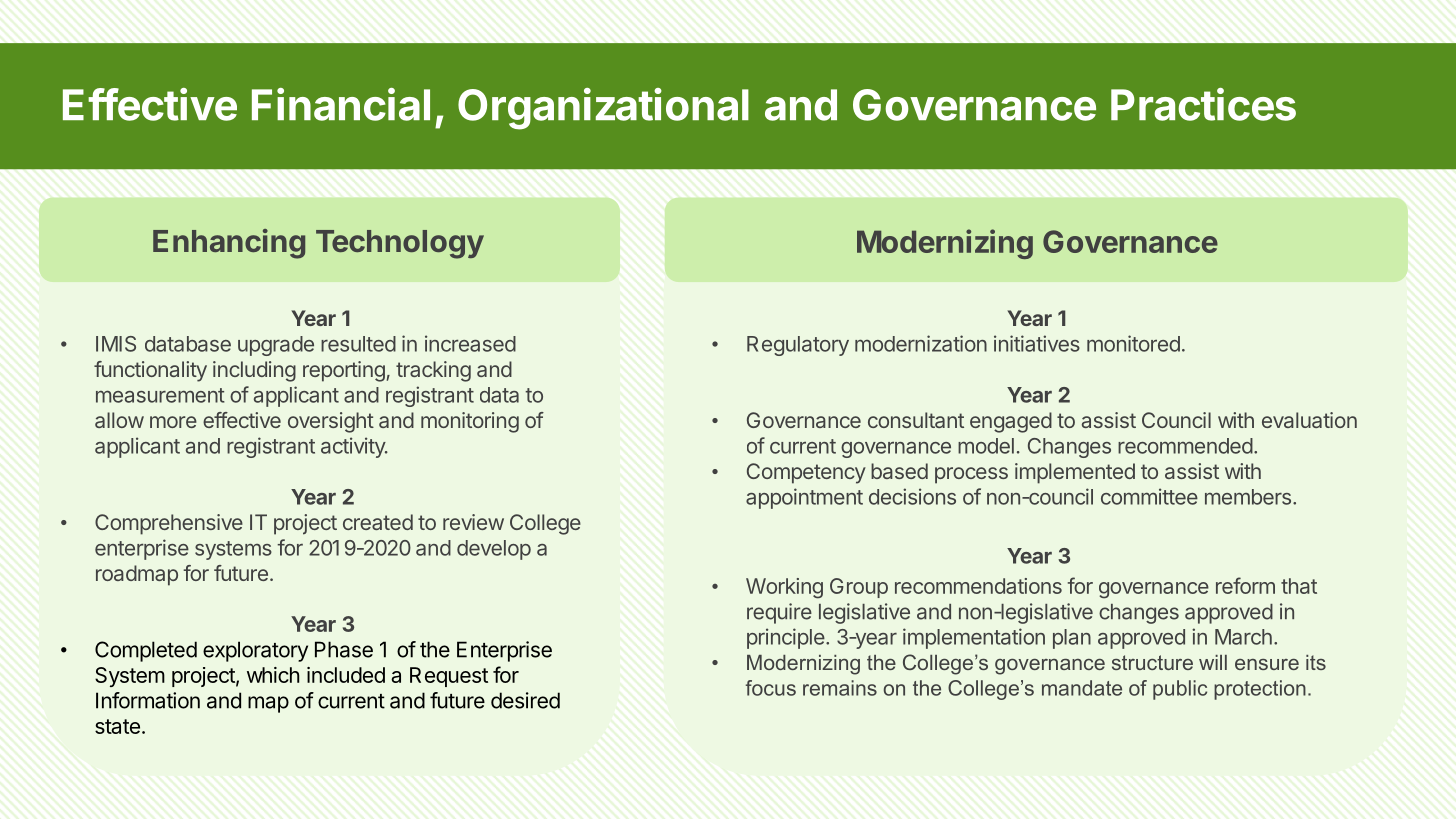  I want to click on focus, so click(771, 688).
